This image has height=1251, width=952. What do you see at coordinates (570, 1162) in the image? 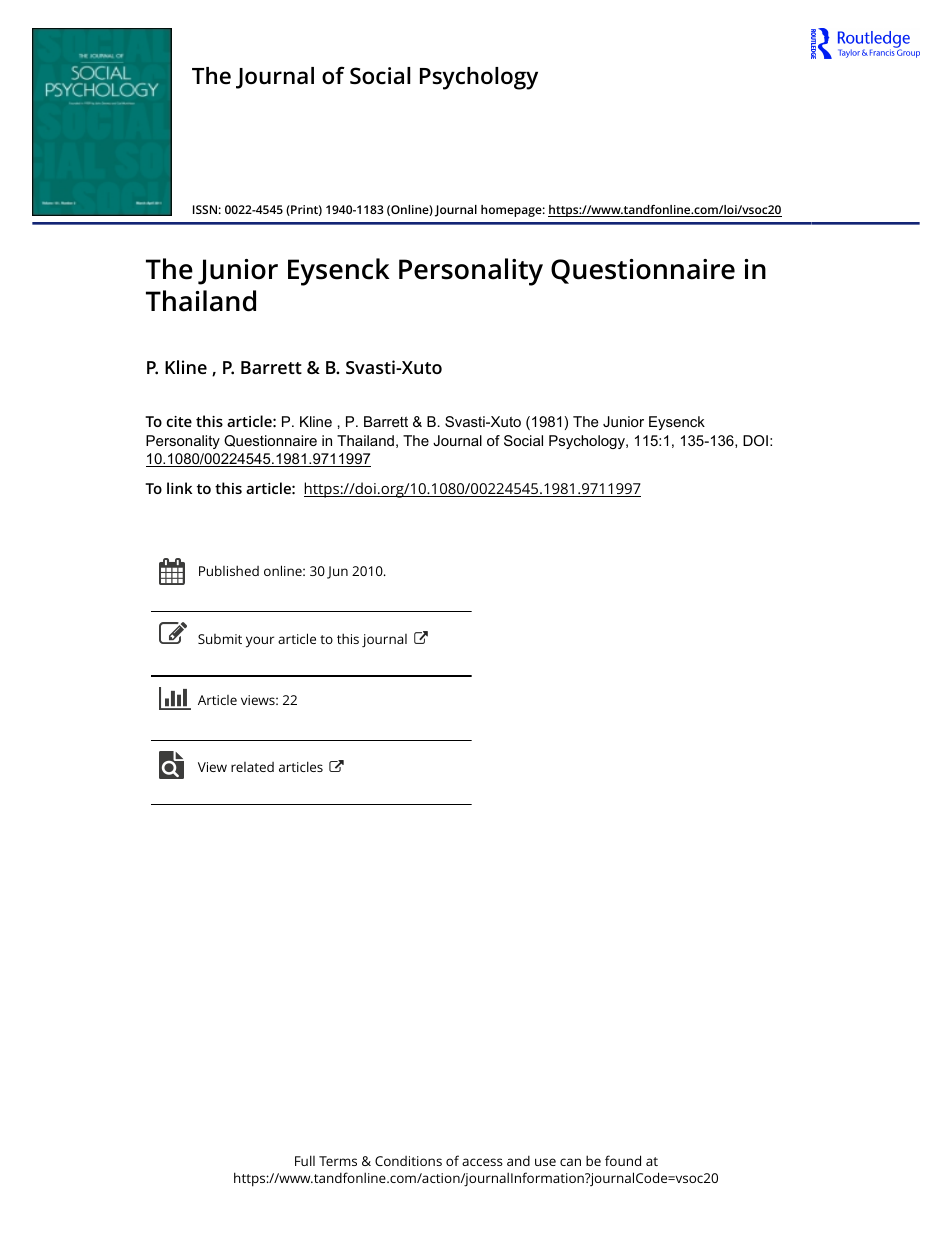
I see `can` at bounding box center [570, 1162].
